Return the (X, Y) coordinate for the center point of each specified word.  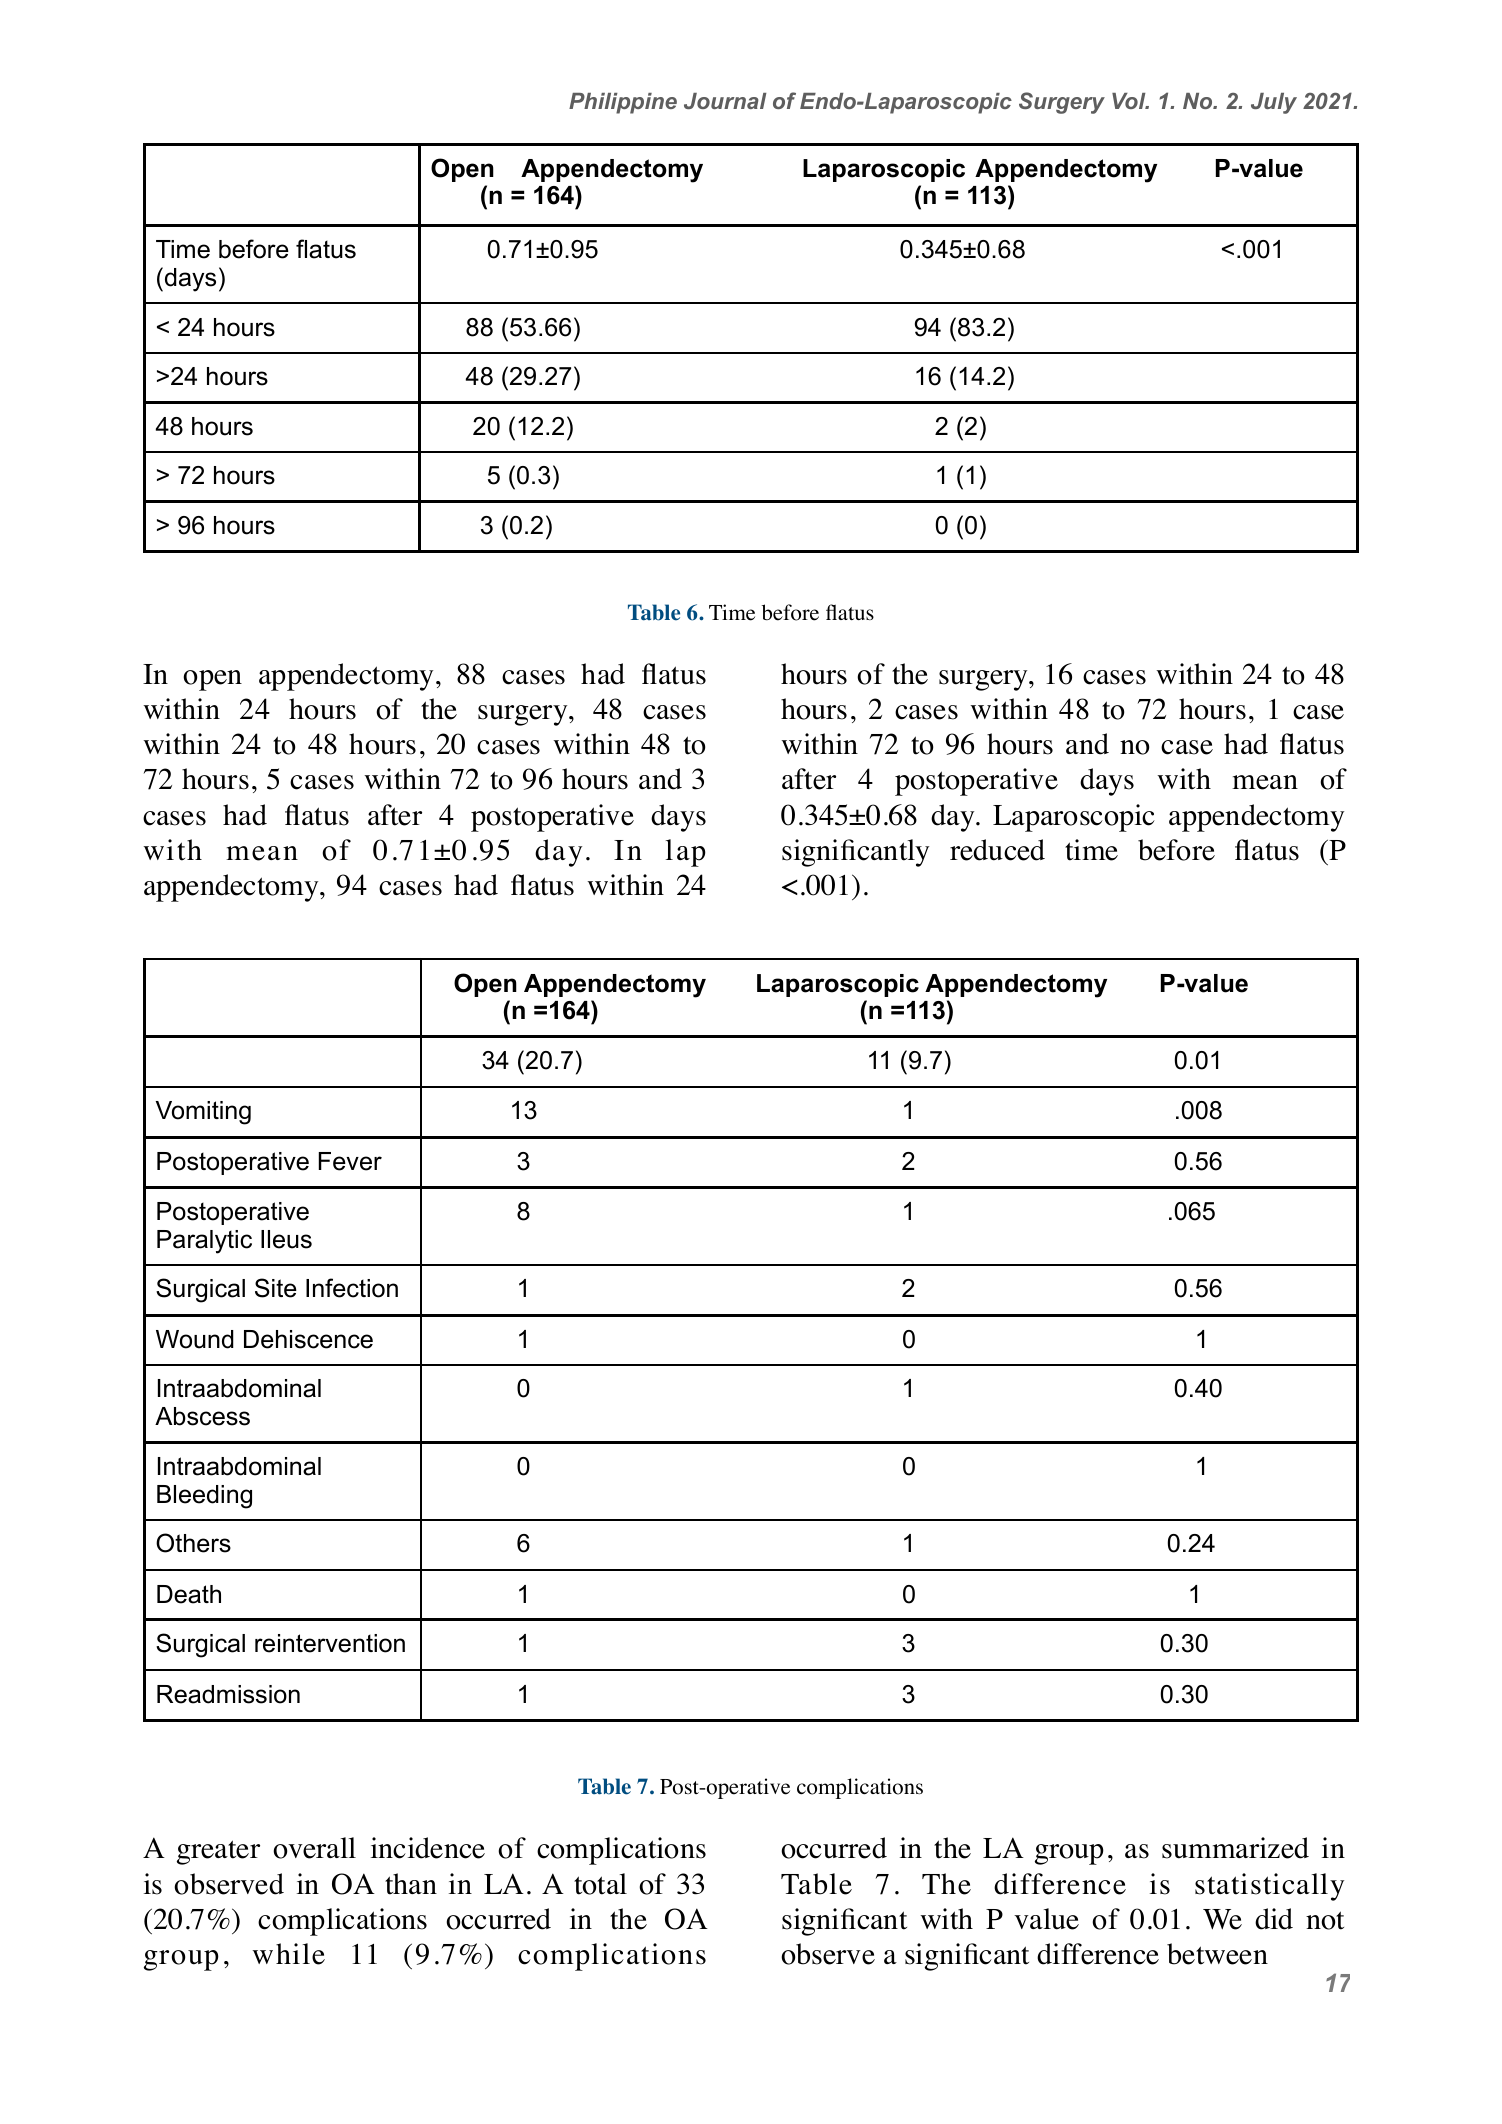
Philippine (623, 103)
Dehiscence (308, 1339)
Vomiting (203, 1113)
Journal (725, 101)
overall (314, 1848)
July (1274, 103)
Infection (352, 1288)
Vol (1130, 101)
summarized (1235, 1848)
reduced (997, 850)
